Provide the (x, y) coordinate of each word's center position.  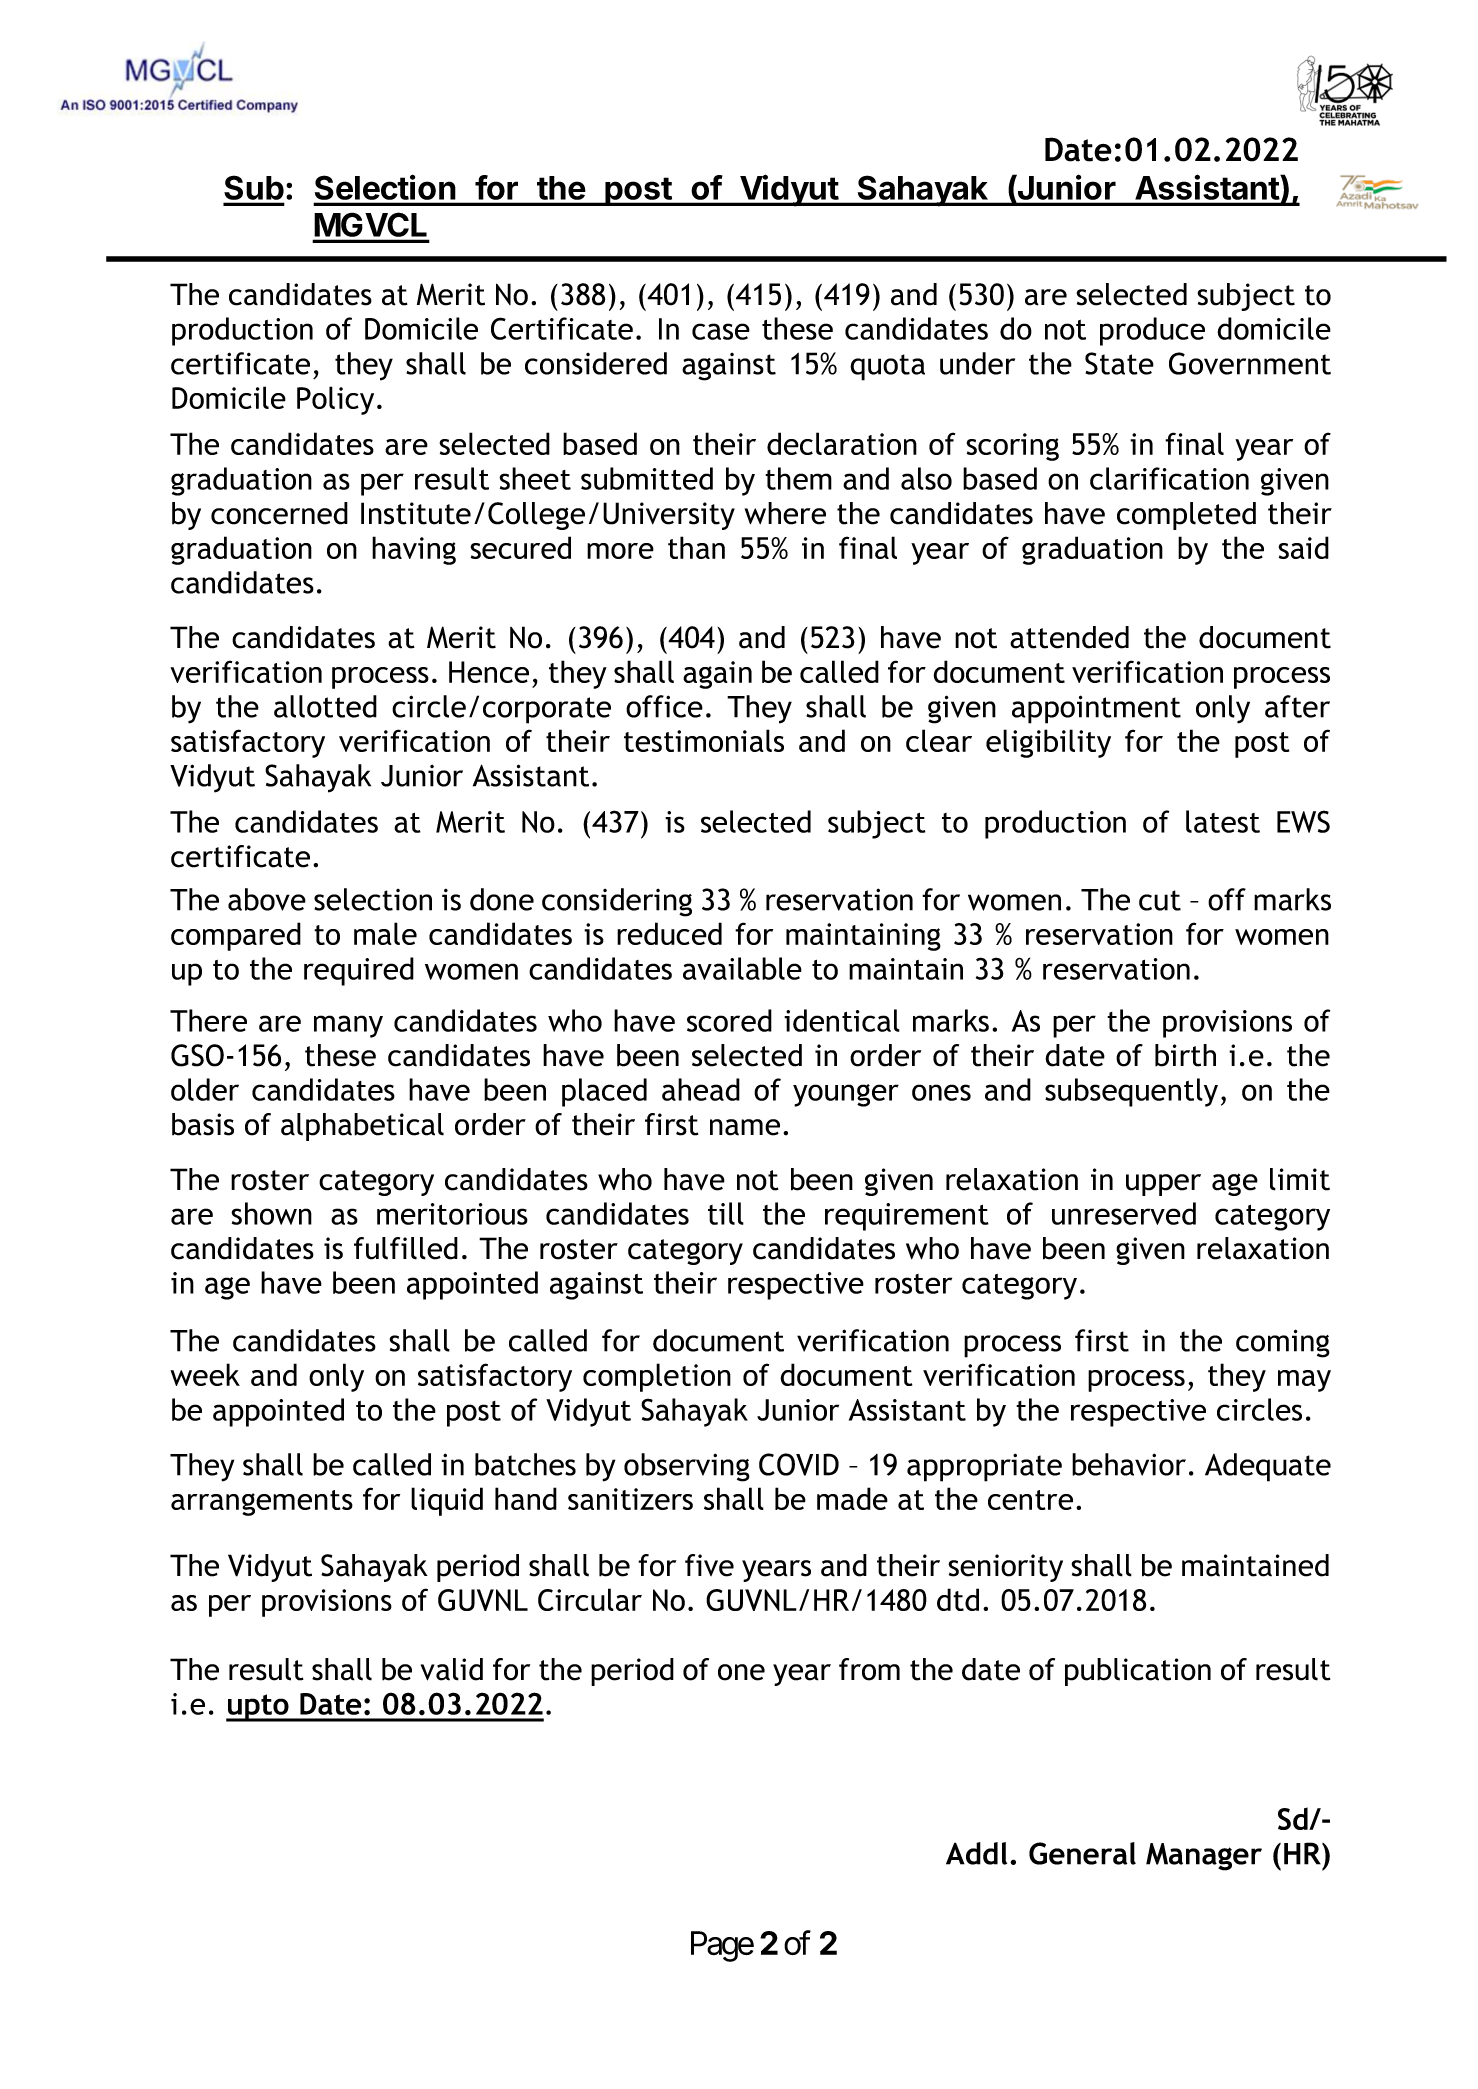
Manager (1204, 1857)
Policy (335, 400)
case (721, 331)
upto (258, 1708)
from (869, 1669)
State (1119, 363)
